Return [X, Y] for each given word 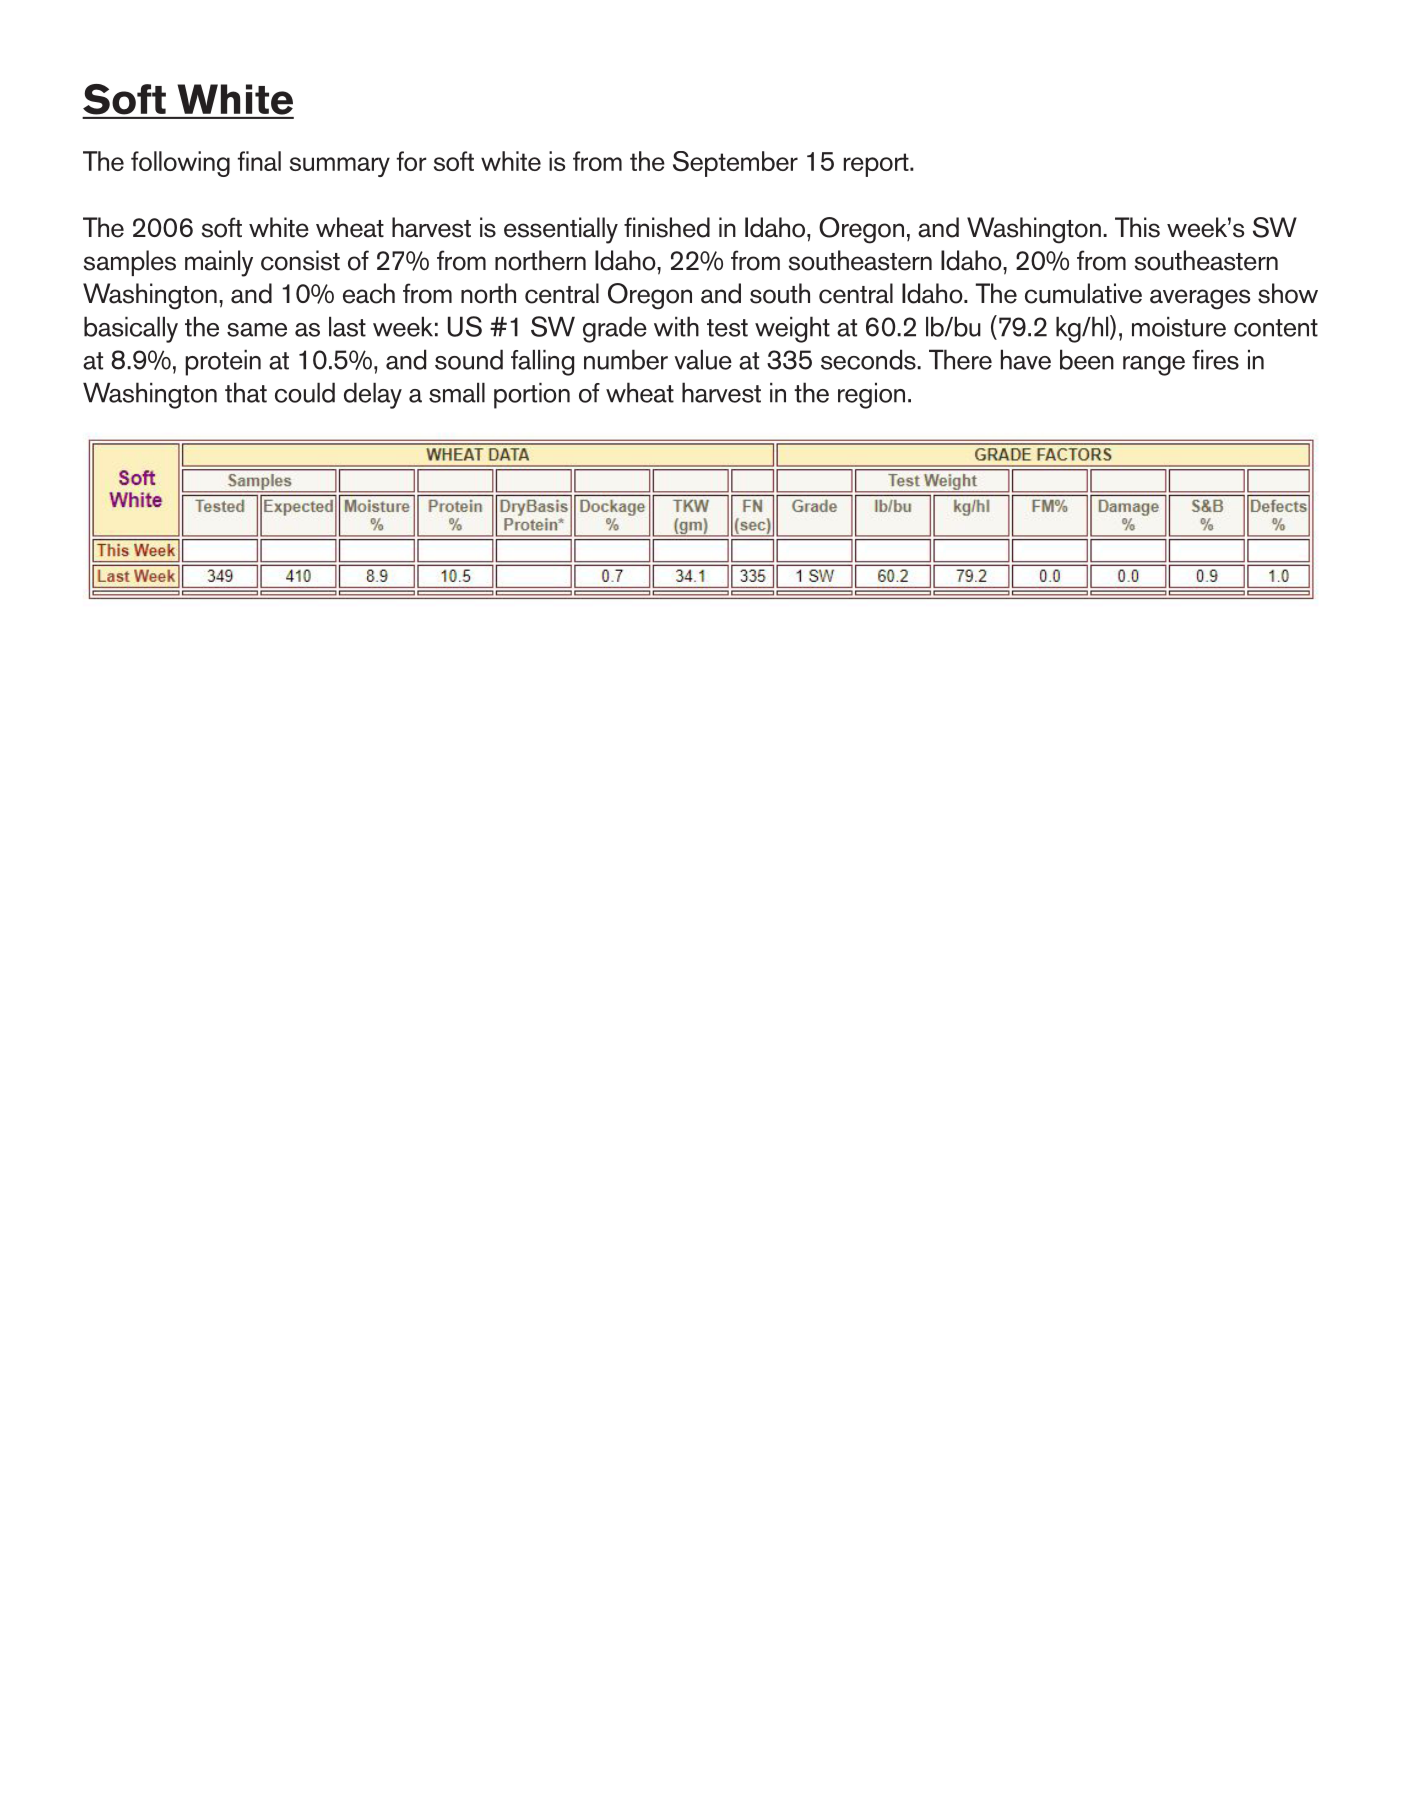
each [369, 293]
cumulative [1083, 293]
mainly [219, 263]
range [1154, 366]
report [877, 165]
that [246, 392]
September [735, 164]
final [259, 161]
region [871, 396]
